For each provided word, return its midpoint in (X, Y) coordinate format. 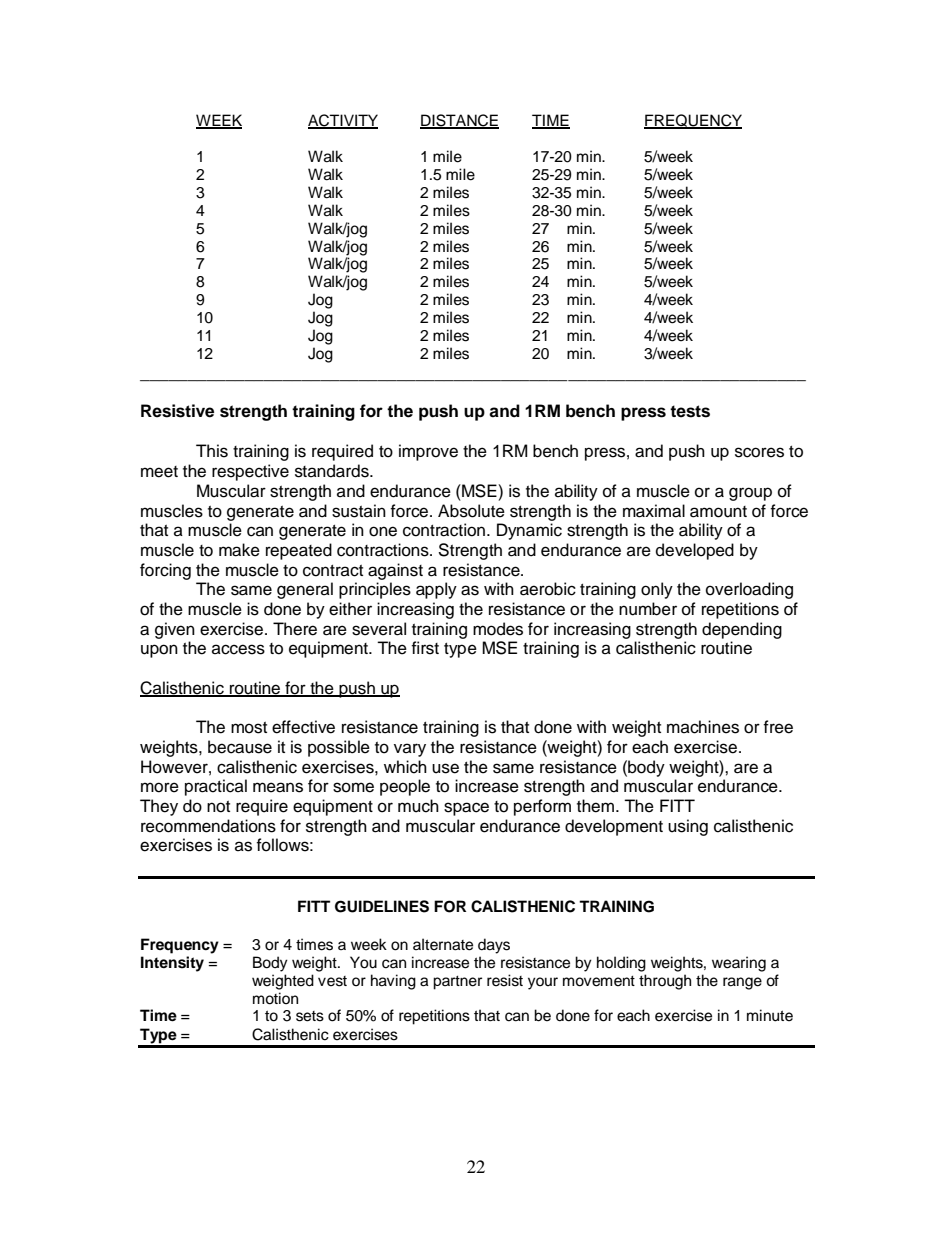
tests (690, 411)
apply (436, 590)
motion (275, 998)
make (239, 550)
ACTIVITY (343, 121)
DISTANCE (459, 121)
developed (695, 551)
